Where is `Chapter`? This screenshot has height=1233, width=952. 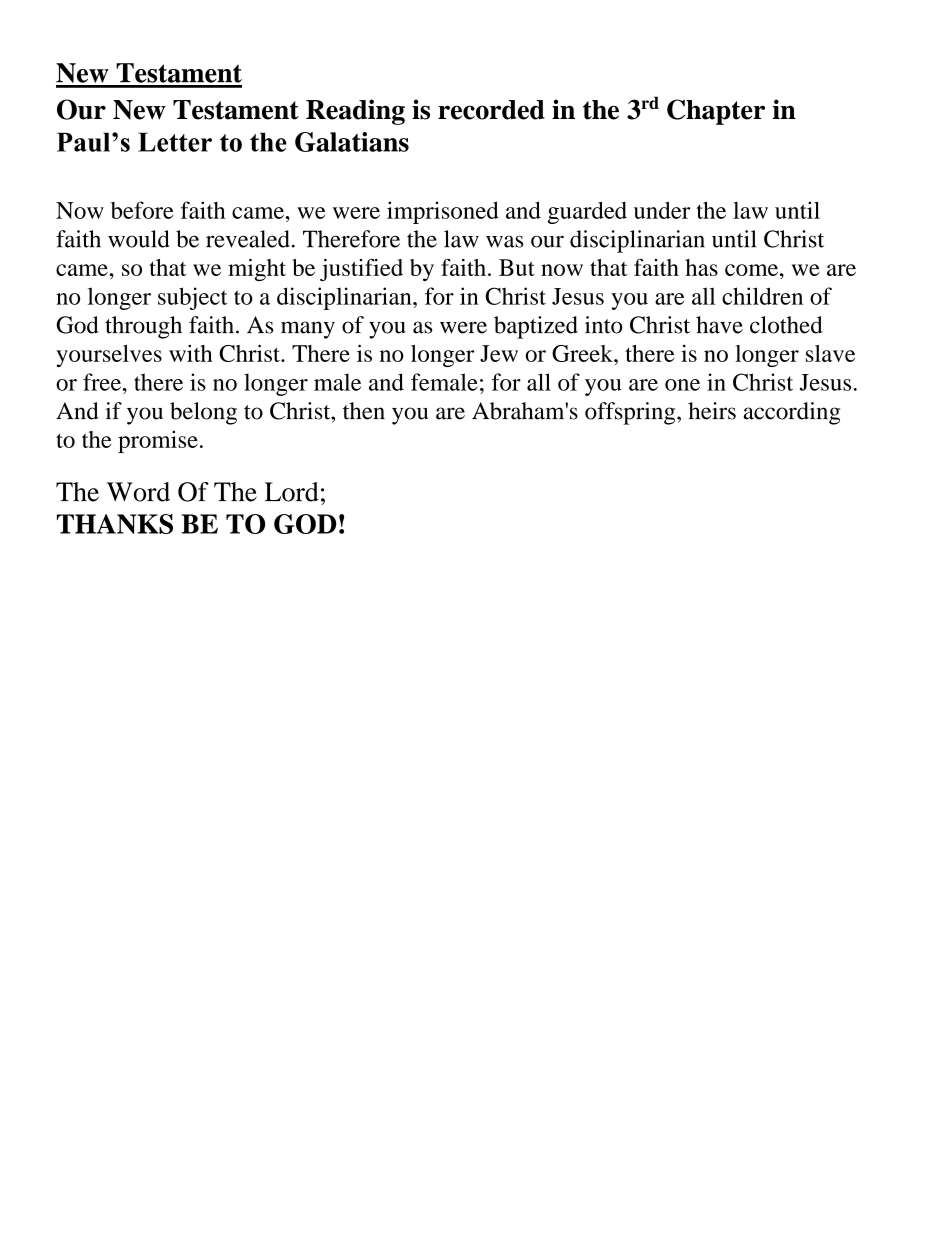
Chapter is located at coordinates (716, 112).
